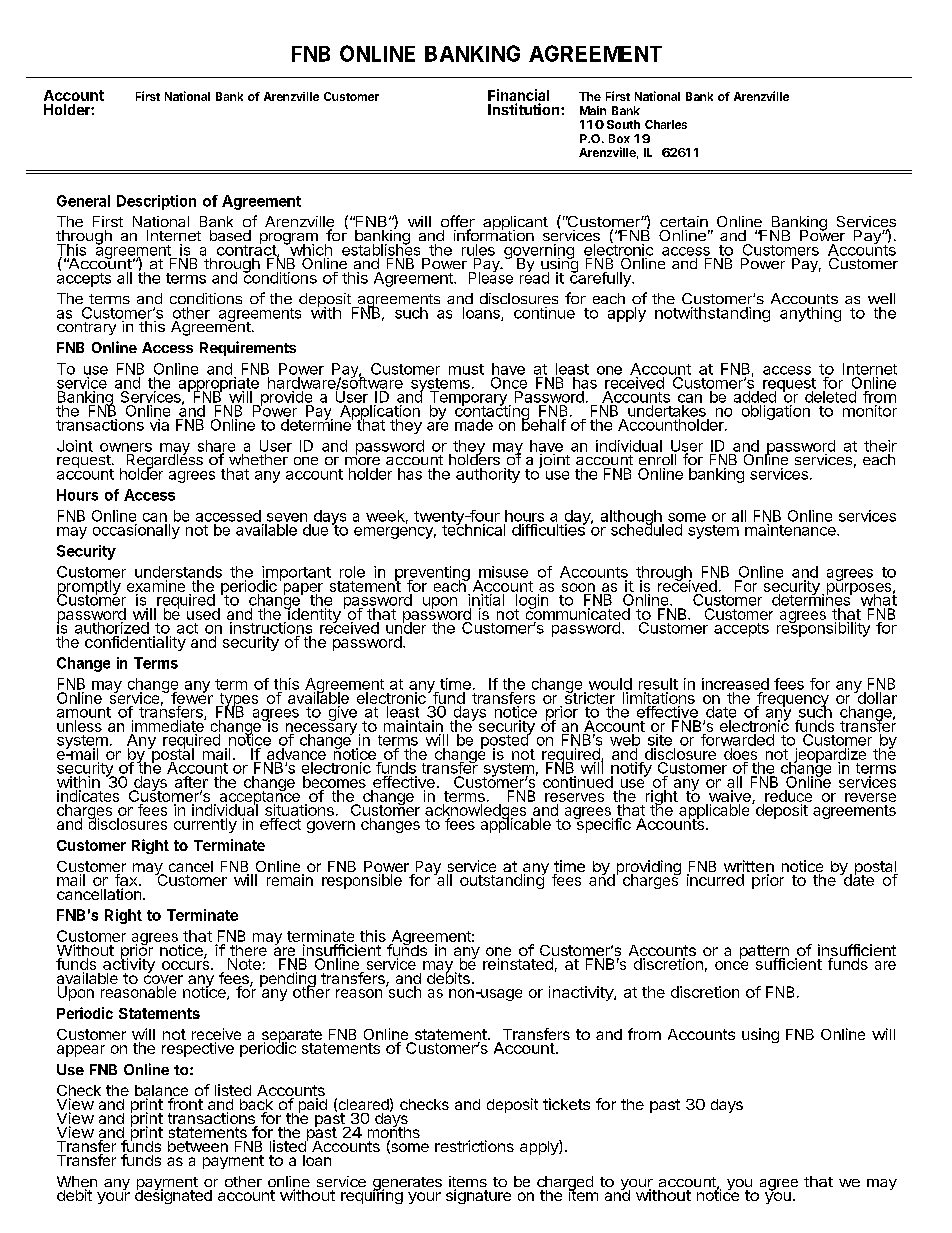 The height and width of the image is (1233, 952). What do you see at coordinates (776, 412) in the image?
I see `obligation` at bounding box center [776, 412].
